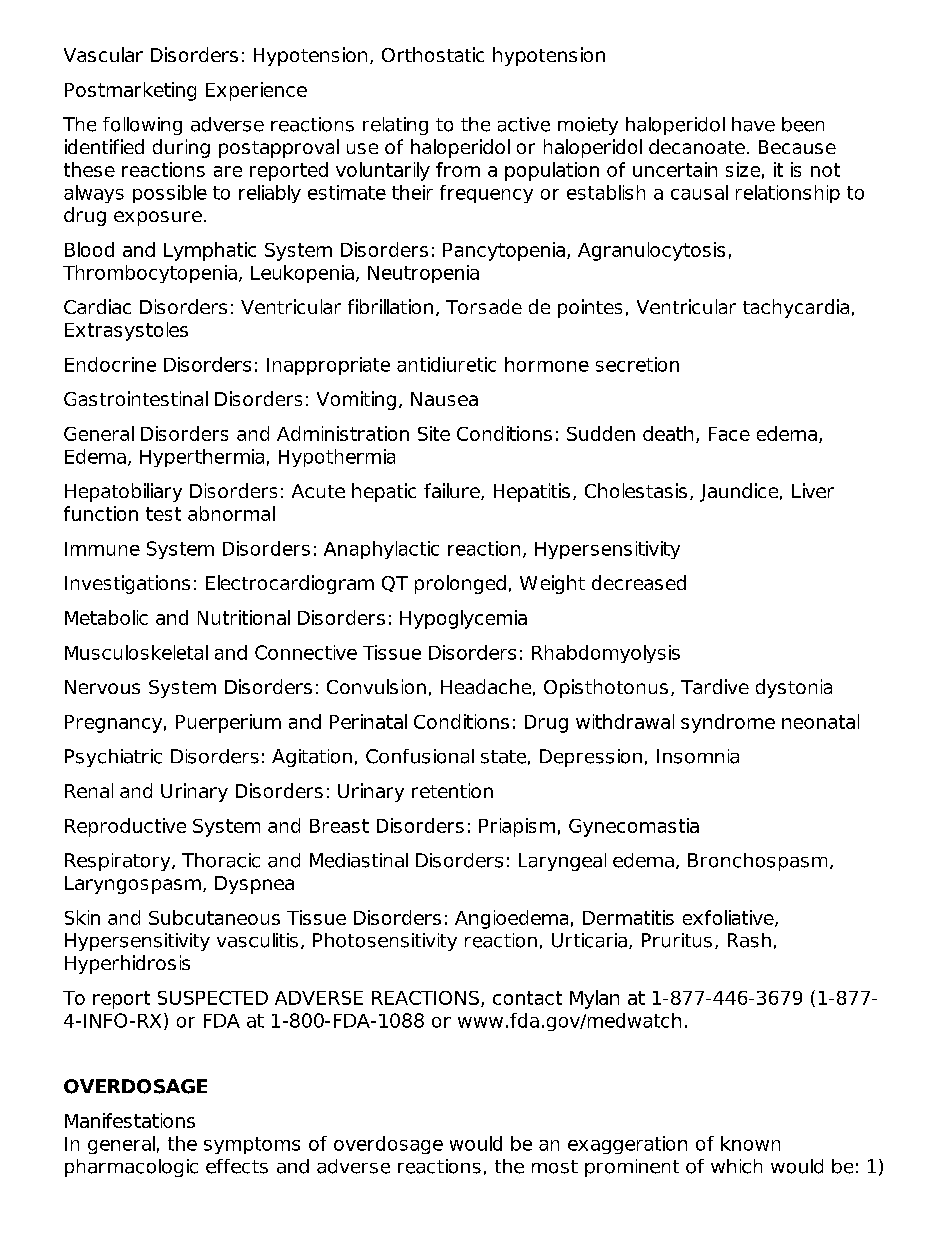 The width and height of the page is (952, 1233). Describe the element at coordinates (127, 584) in the page. I see `Investigations` at that location.
